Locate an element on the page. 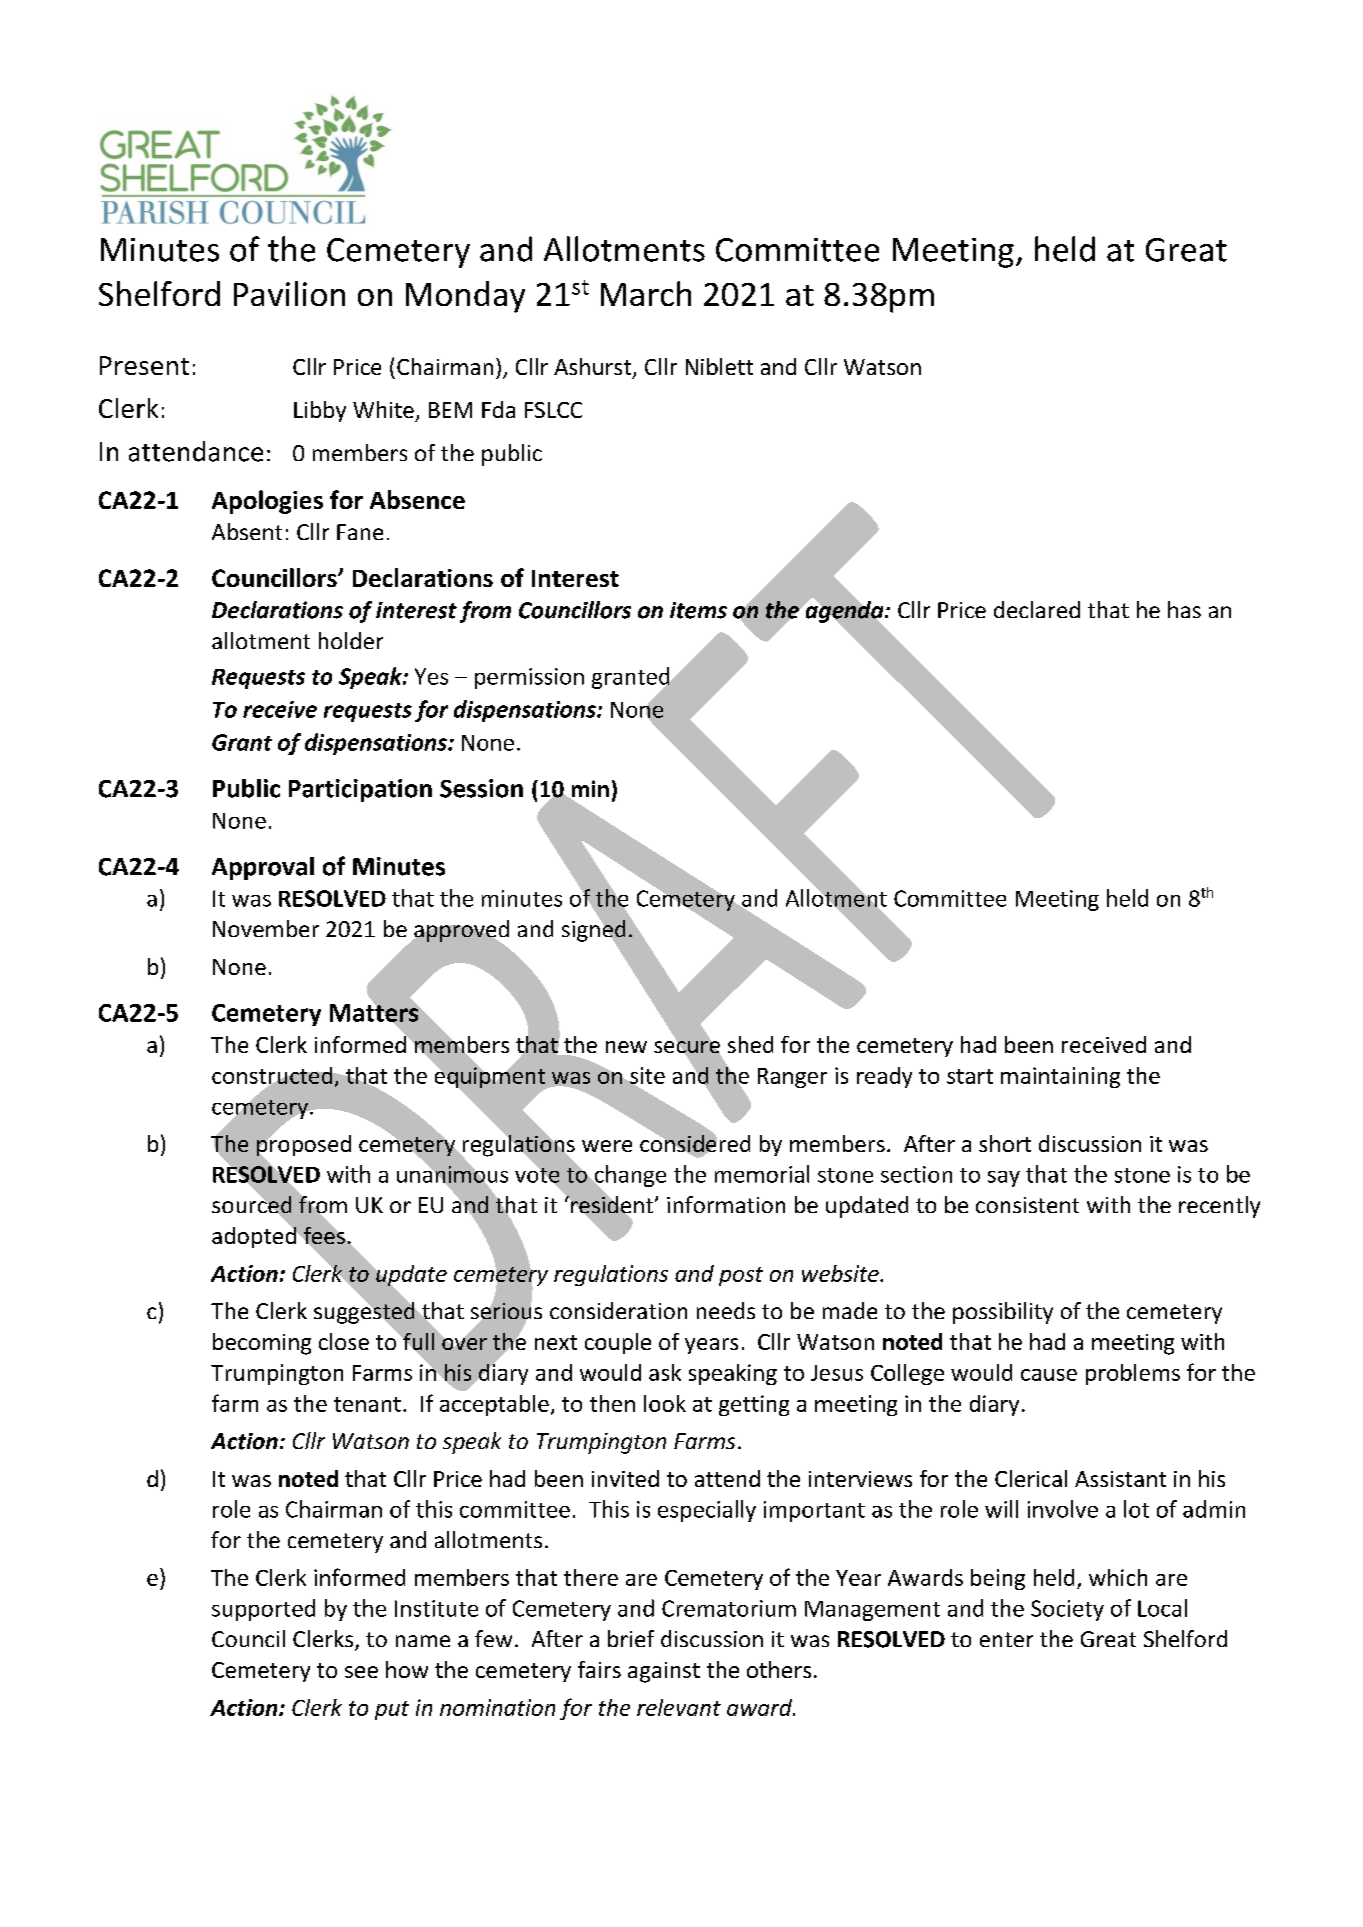 This page has height=1927, width=1363. close is located at coordinates (344, 1341).
